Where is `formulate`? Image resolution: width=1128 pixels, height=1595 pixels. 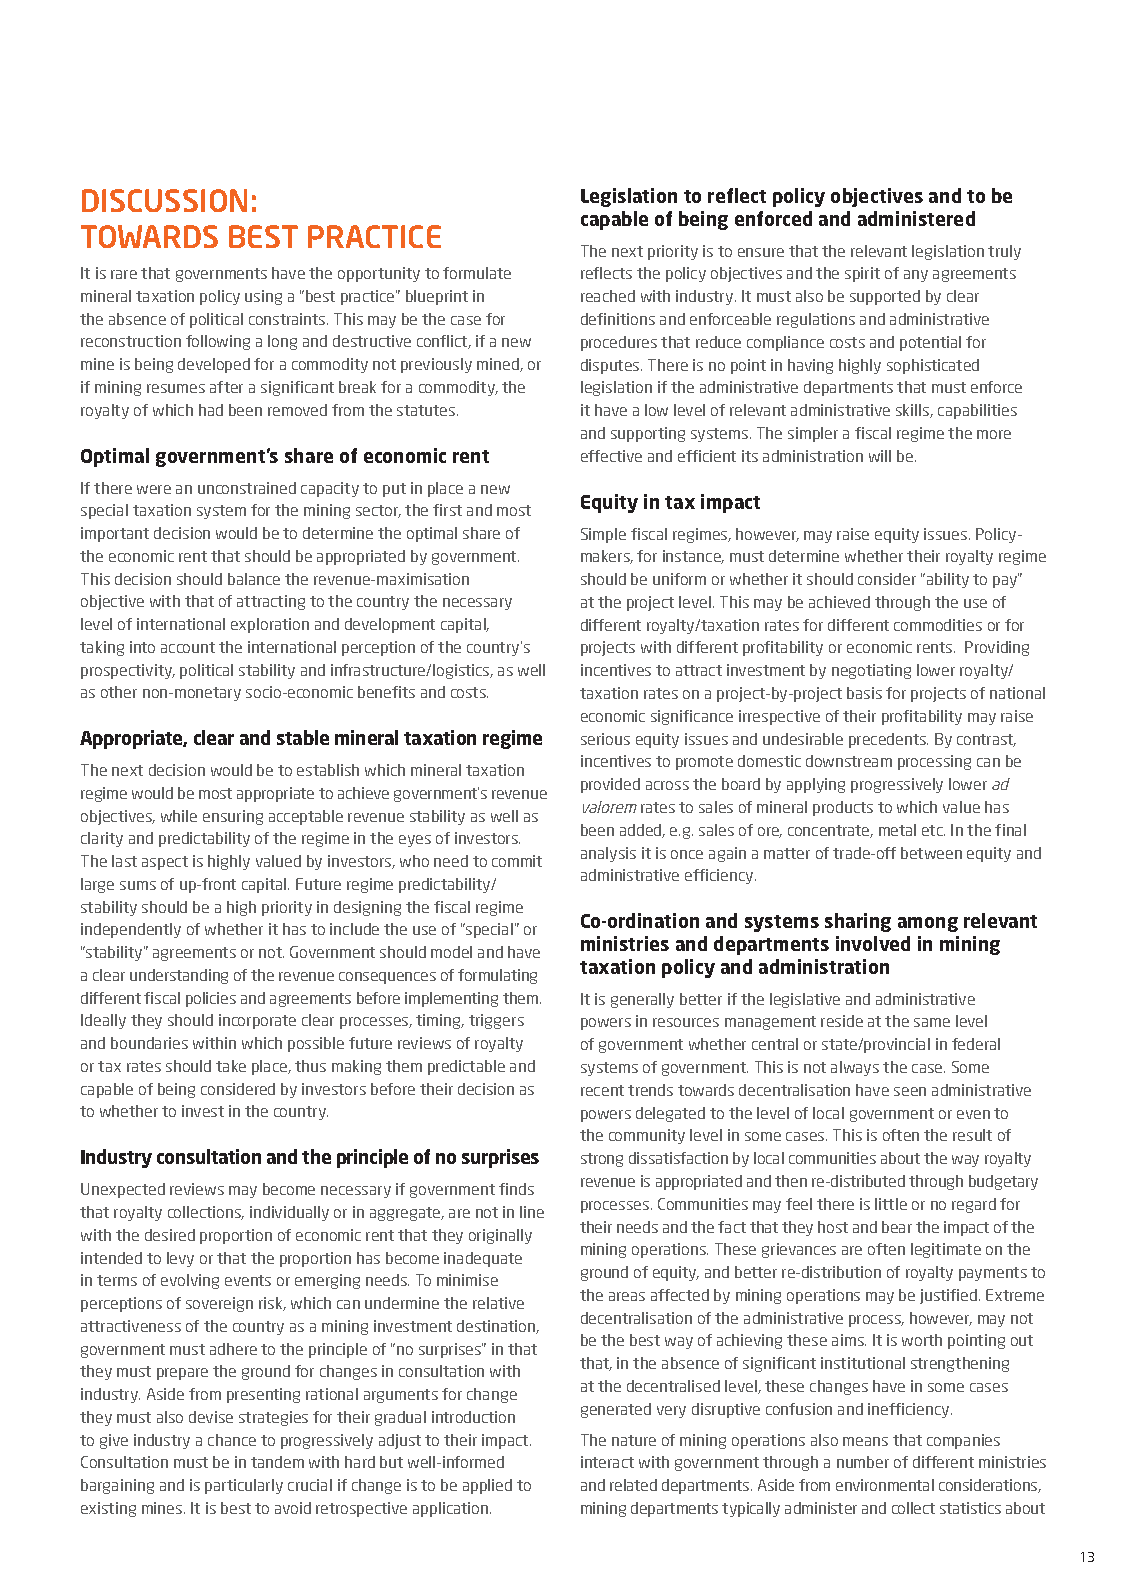
formulate is located at coordinates (477, 273).
